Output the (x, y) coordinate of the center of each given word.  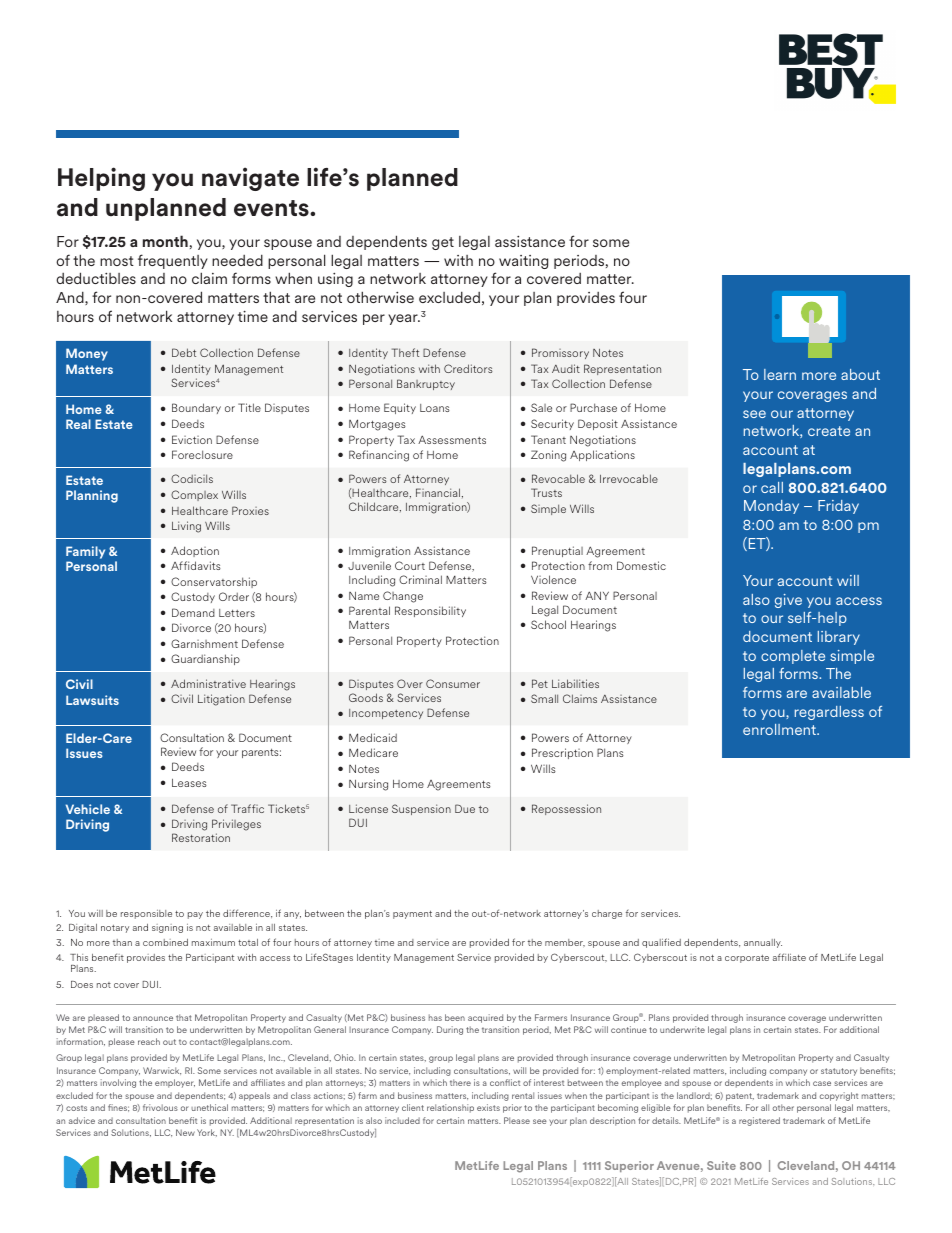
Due (465, 808)
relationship (450, 1108)
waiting (523, 262)
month (165, 241)
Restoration (201, 837)
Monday (771, 507)
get (443, 243)
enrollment (780, 729)
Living (186, 527)
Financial (439, 493)
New (185, 1132)
